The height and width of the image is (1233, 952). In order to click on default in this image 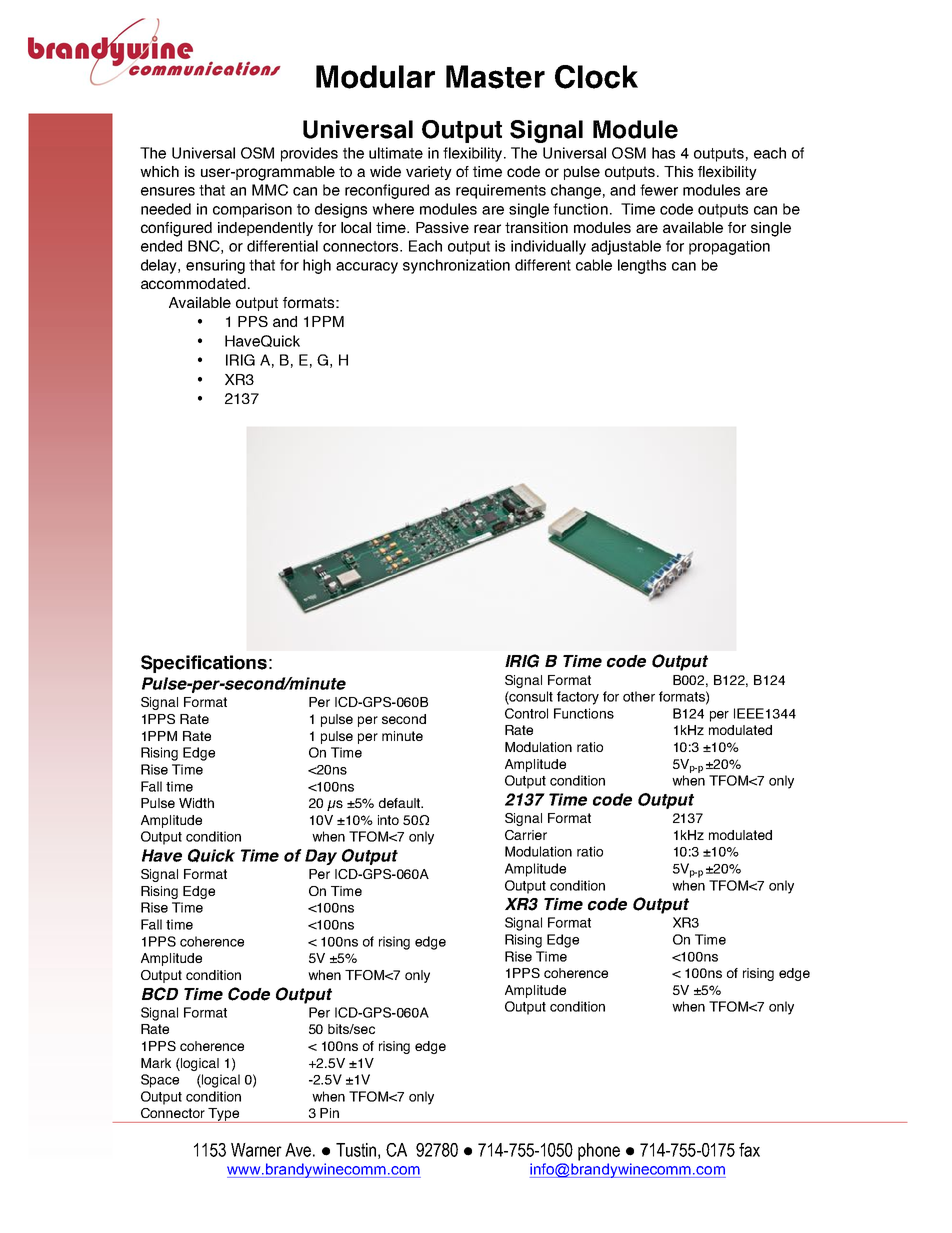, I will do `click(401, 803)`.
